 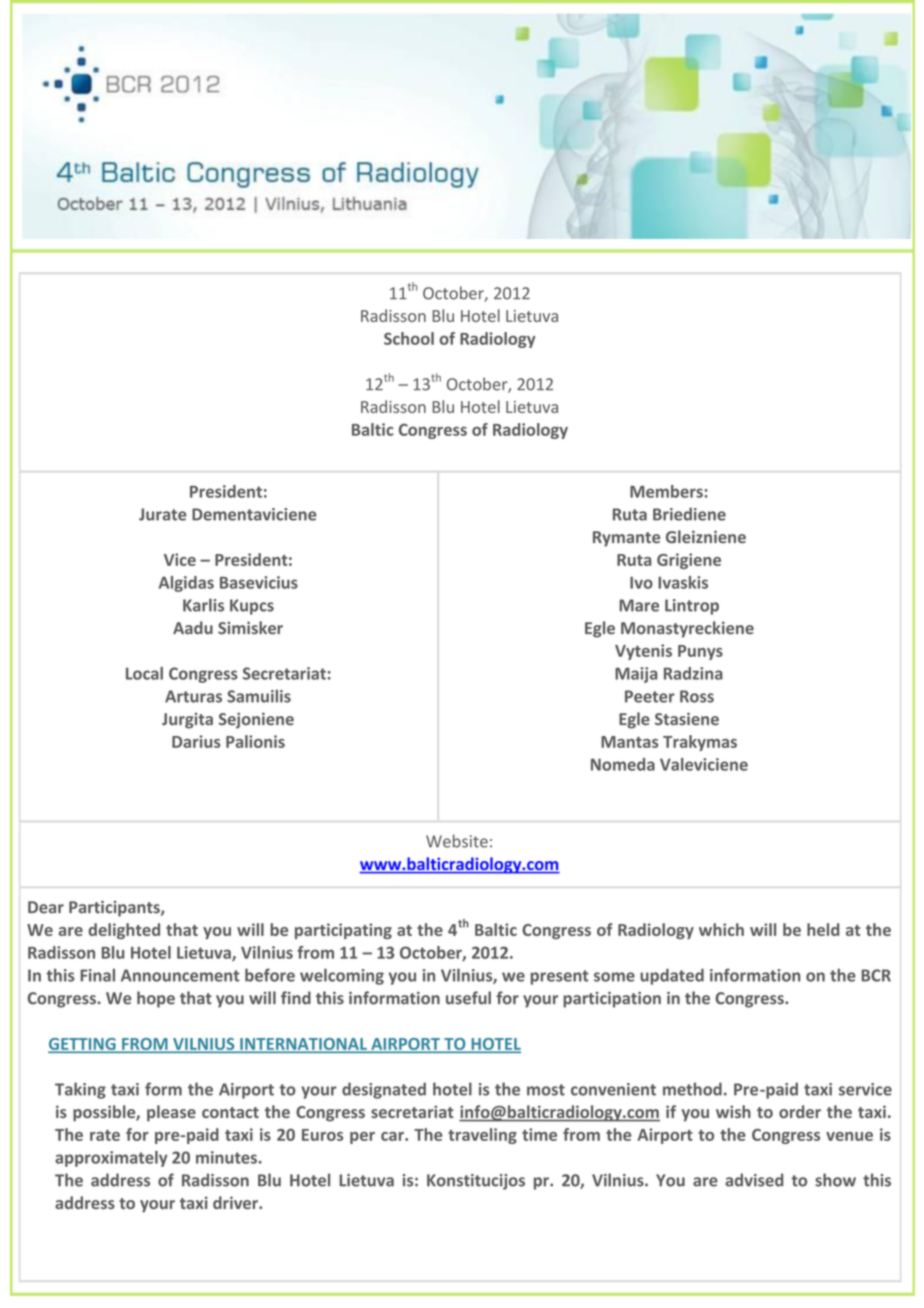 What do you see at coordinates (482, 1136) in the screenshot?
I see `traveling` at bounding box center [482, 1136].
